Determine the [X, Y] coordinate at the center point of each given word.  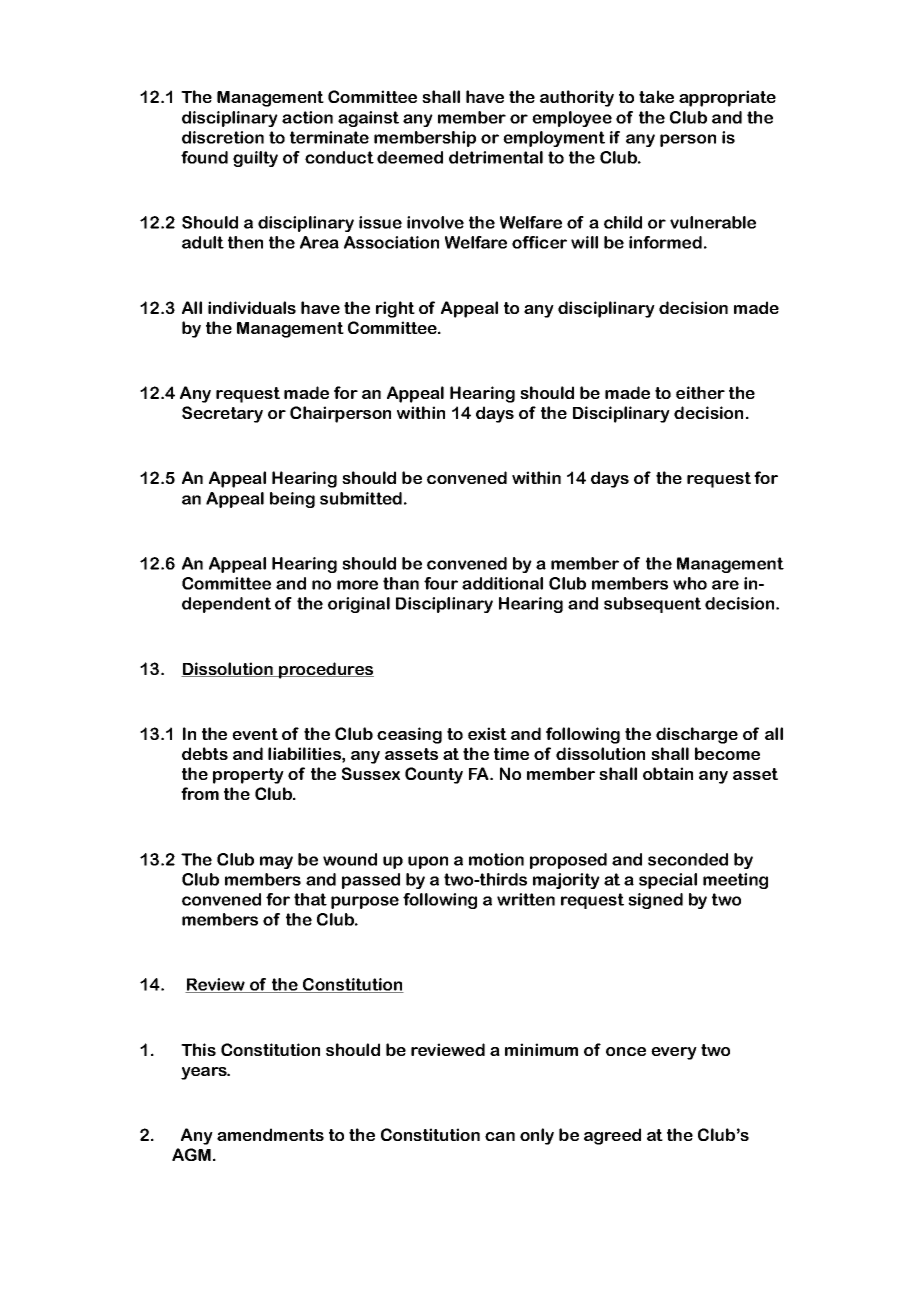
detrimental [496, 157]
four [441, 583]
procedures [325, 670]
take [656, 96]
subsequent [652, 605]
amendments [270, 1134]
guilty [255, 159]
